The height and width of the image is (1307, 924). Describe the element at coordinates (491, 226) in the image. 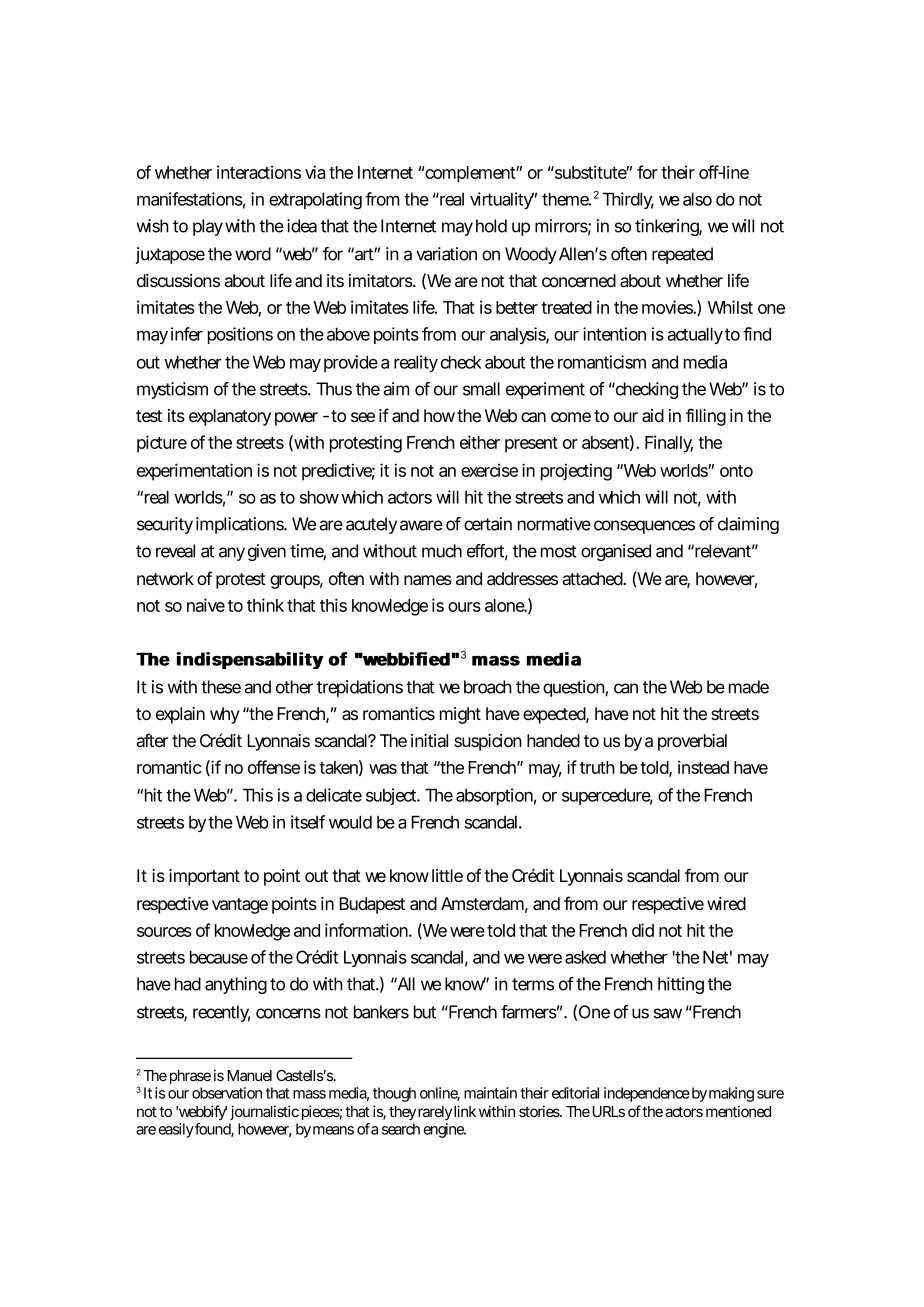

I see `hold` at that location.
